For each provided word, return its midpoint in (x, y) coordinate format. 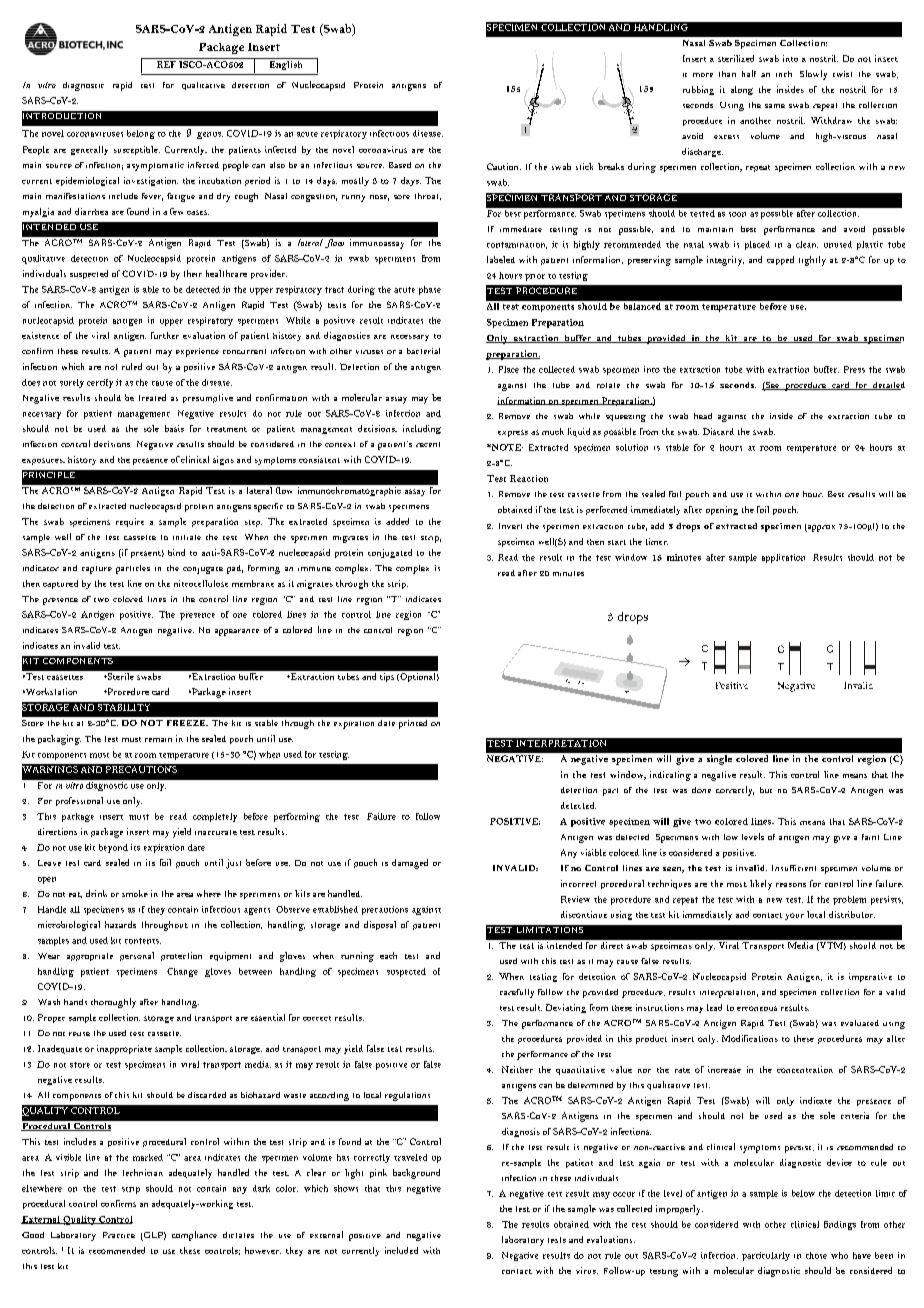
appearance (237, 632)
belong (141, 134)
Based (400, 165)
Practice (119, 1235)
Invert (510, 526)
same (775, 106)
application (783, 558)
